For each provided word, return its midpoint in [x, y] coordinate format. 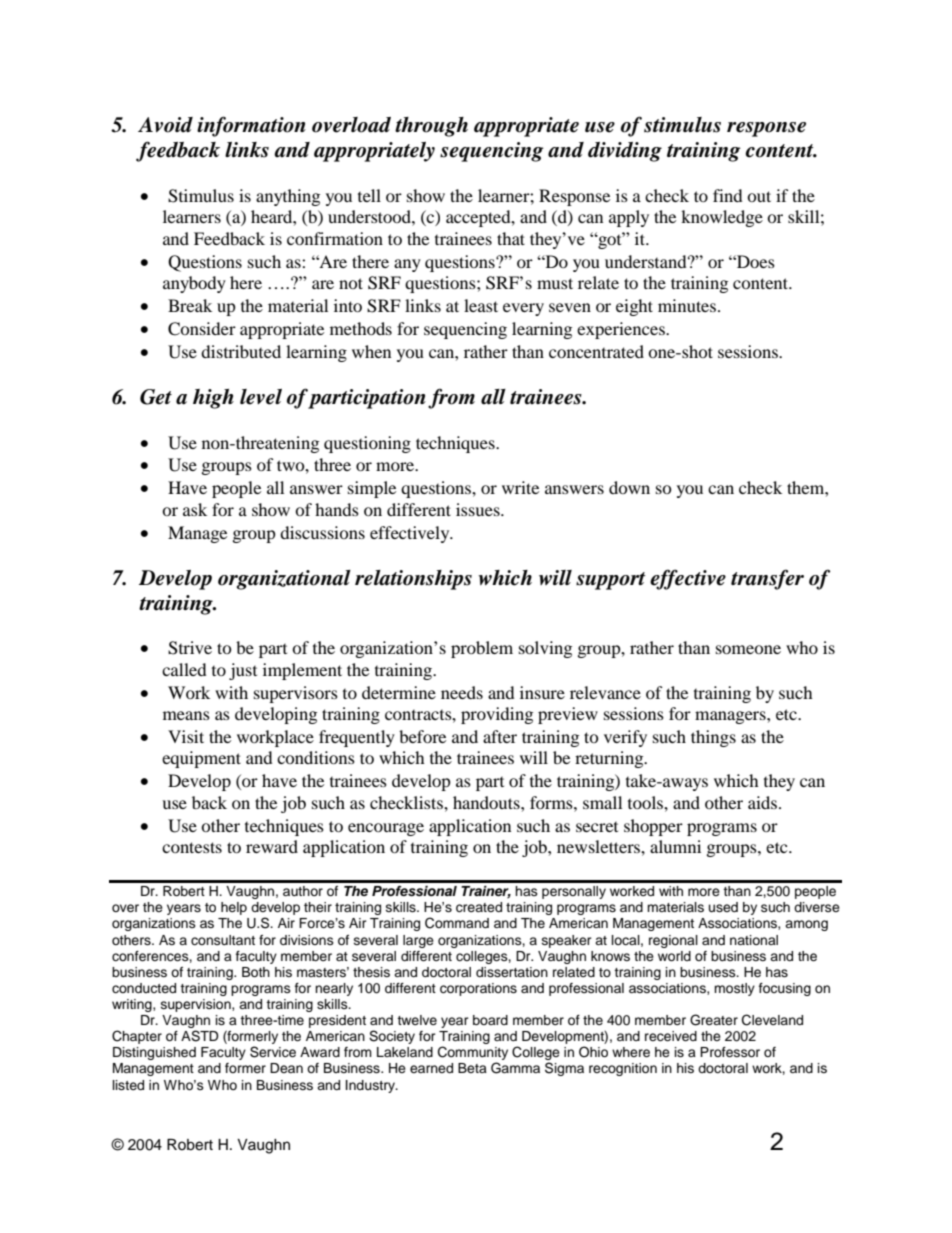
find [728, 195]
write [520, 487]
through [431, 127]
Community [473, 1054]
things [713, 738]
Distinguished [154, 1053]
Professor [730, 1052]
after [500, 736]
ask [195, 509]
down [629, 487]
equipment [201, 759]
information [251, 126]
